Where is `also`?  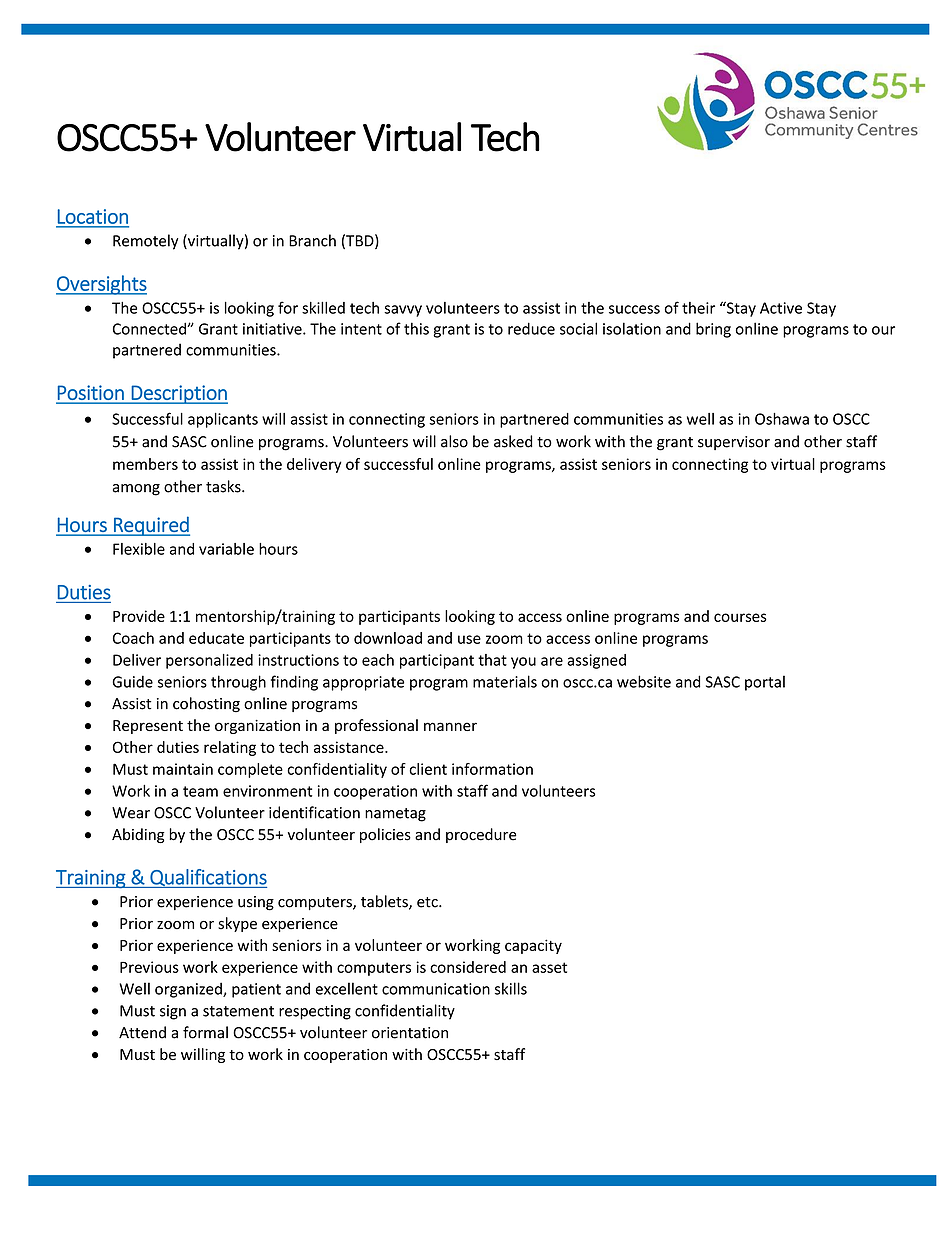 also is located at coordinates (454, 441).
